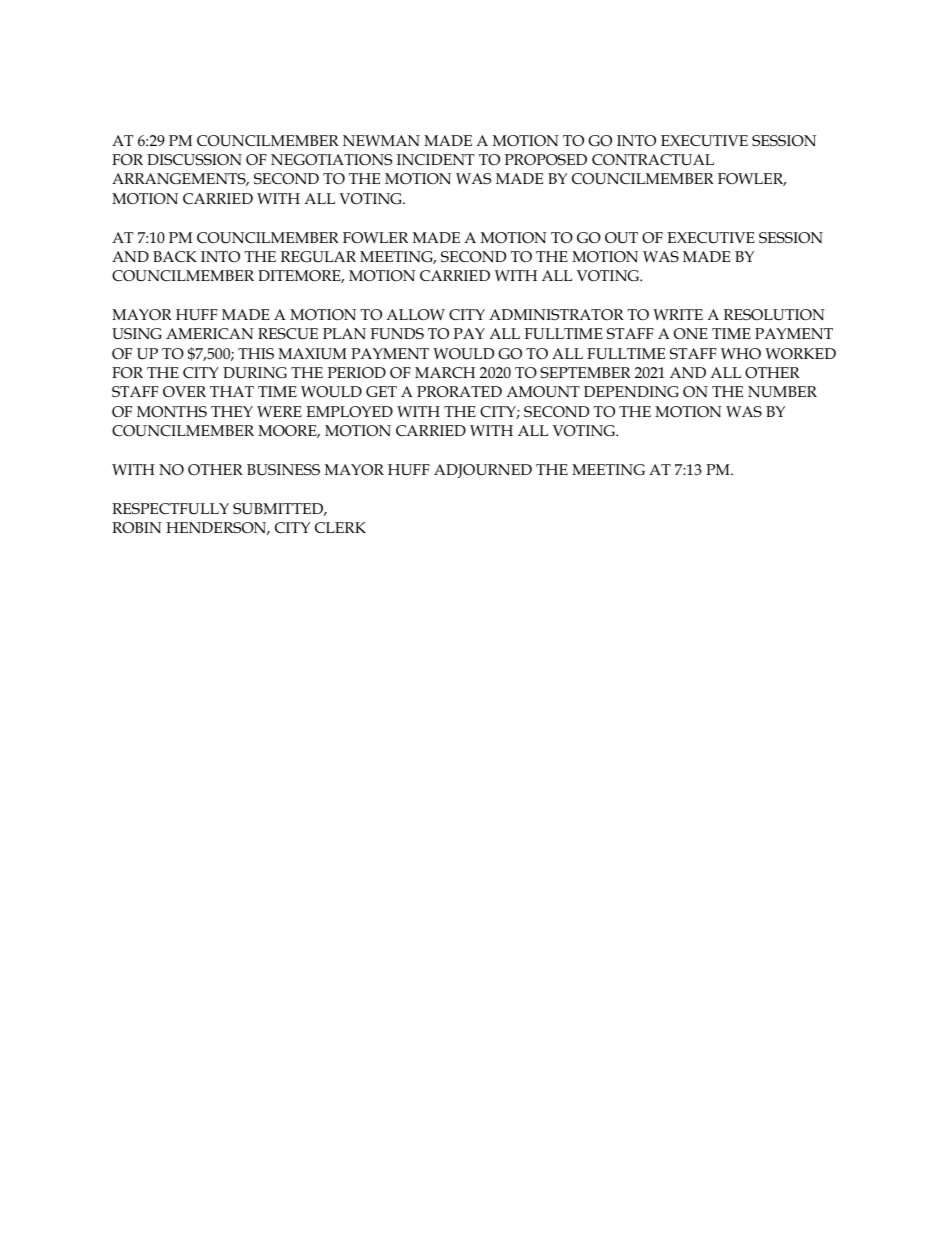 The image size is (952, 1233). Describe the element at coordinates (435, 159) in the image. I see `INCIDENT` at that location.
